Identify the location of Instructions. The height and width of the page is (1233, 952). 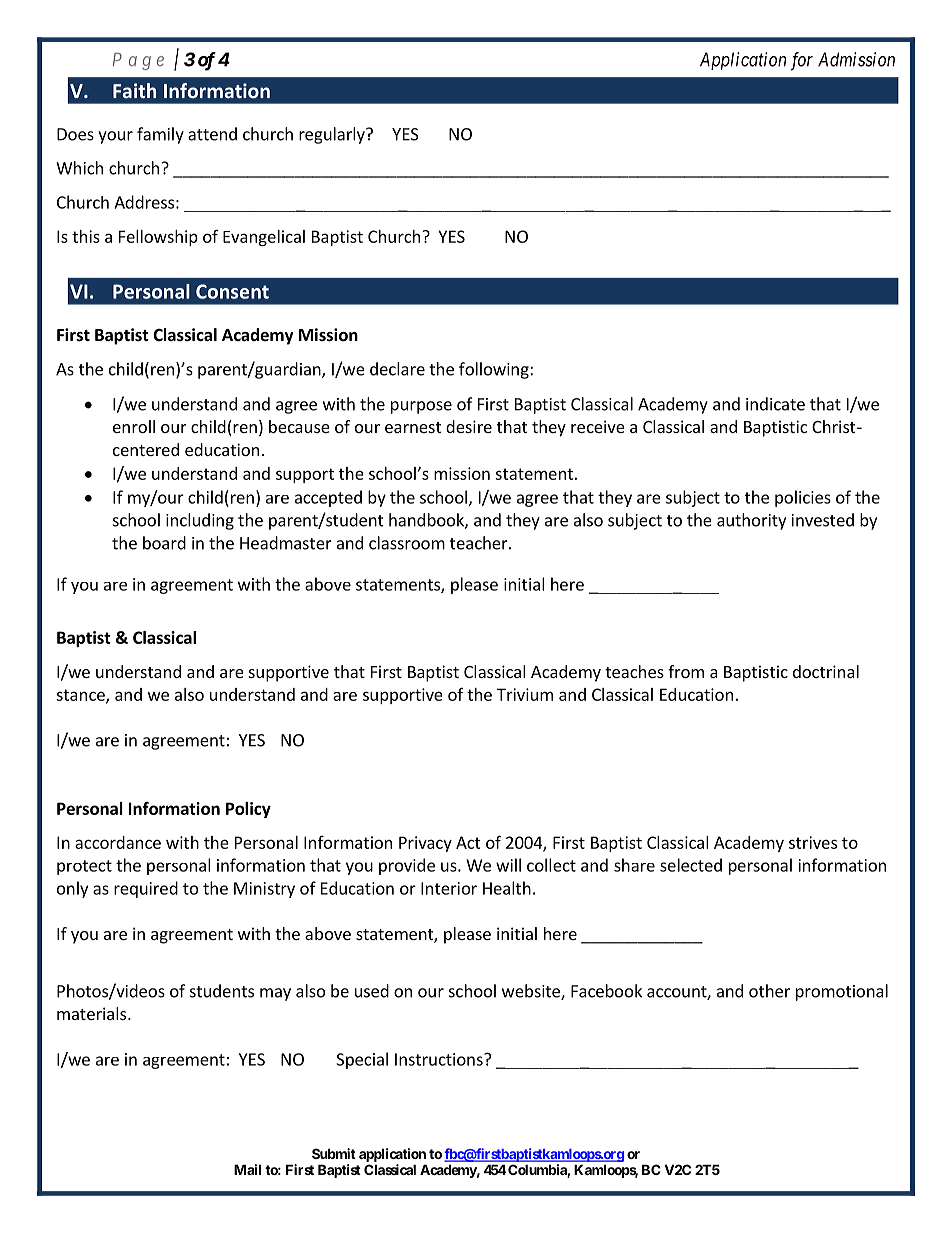
(440, 1059).
